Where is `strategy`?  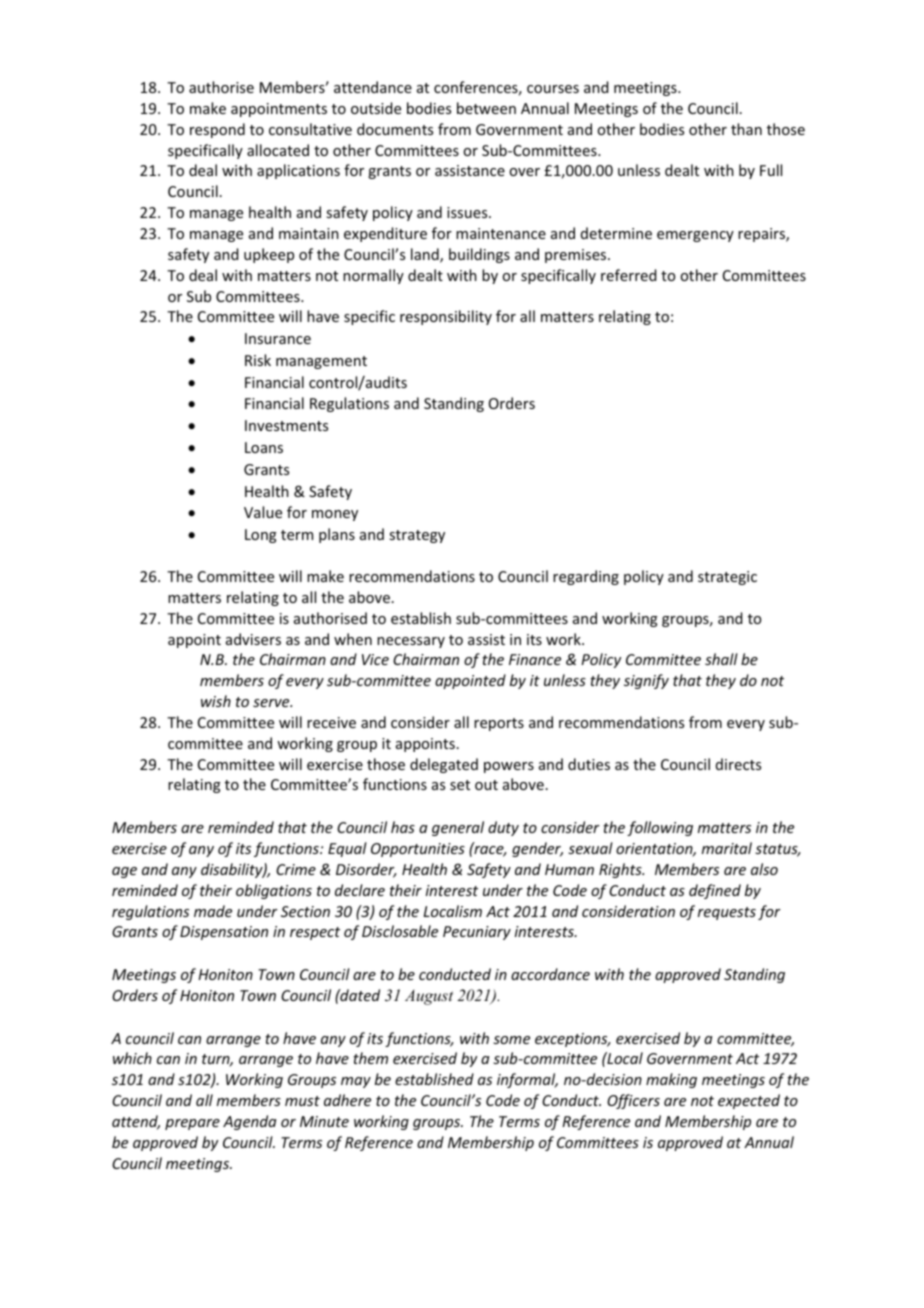 strategy is located at coordinates (417, 536).
